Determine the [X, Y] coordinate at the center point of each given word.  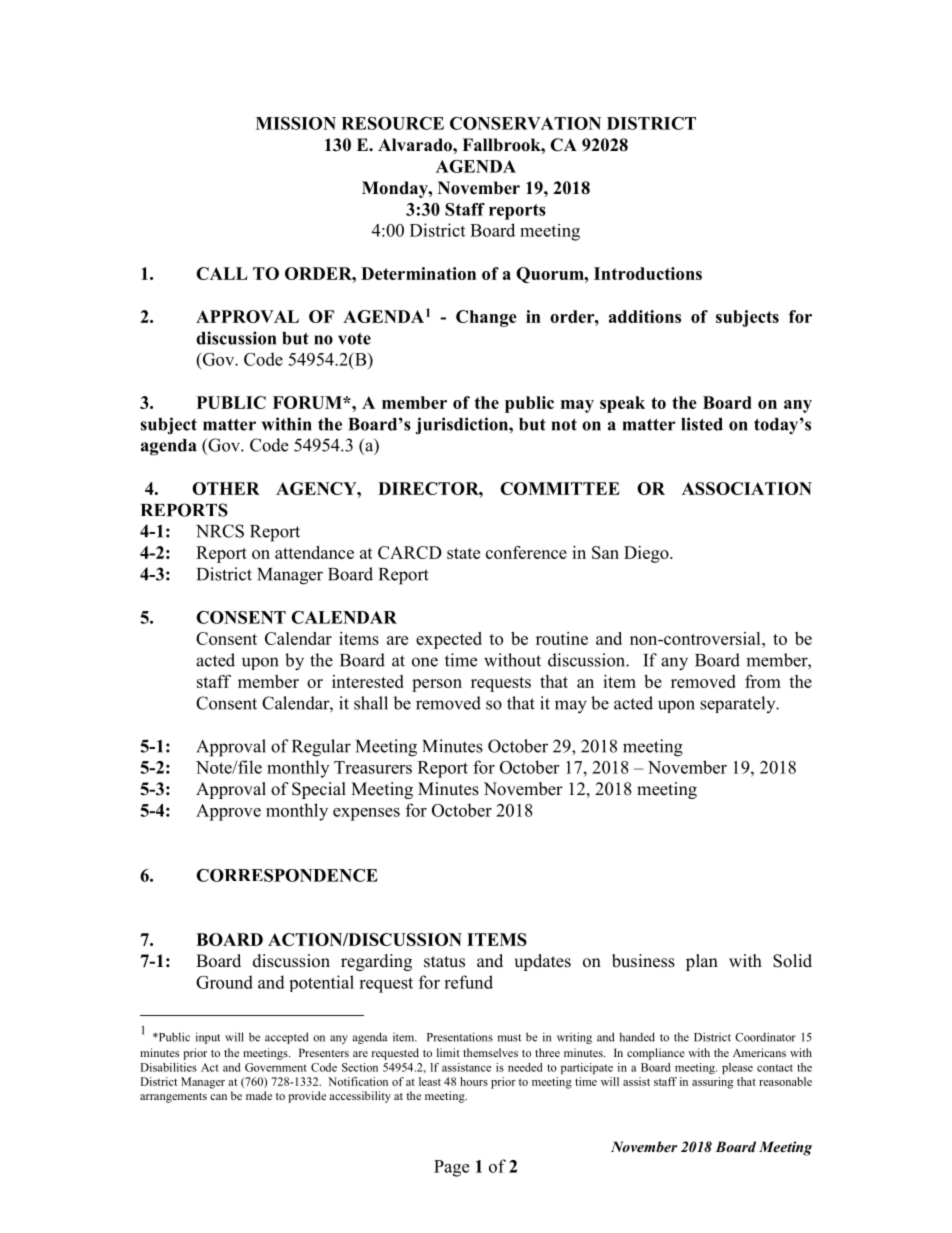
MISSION [296, 123]
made [259, 1095]
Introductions [648, 273]
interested [368, 681]
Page [451, 1168]
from [763, 681]
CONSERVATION [525, 123]
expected [449, 640]
